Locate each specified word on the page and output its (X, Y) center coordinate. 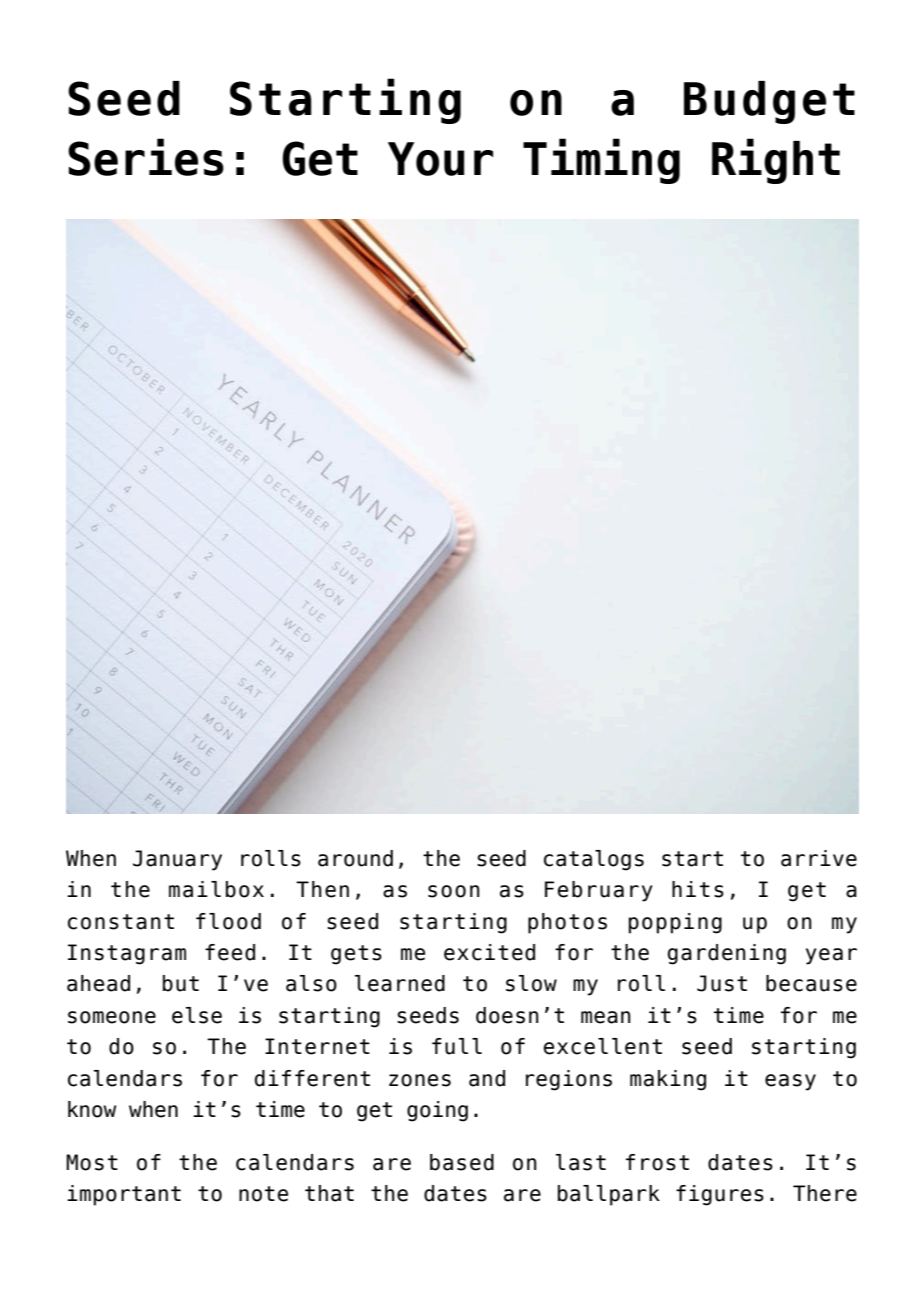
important (124, 1195)
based (462, 1162)
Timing (601, 161)
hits (698, 889)
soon (454, 891)
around (355, 858)
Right (776, 161)
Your (440, 159)
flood (228, 921)
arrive (819, 858)
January (177, 860)
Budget (769, 102)
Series (146, 157)
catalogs (594, 860)
